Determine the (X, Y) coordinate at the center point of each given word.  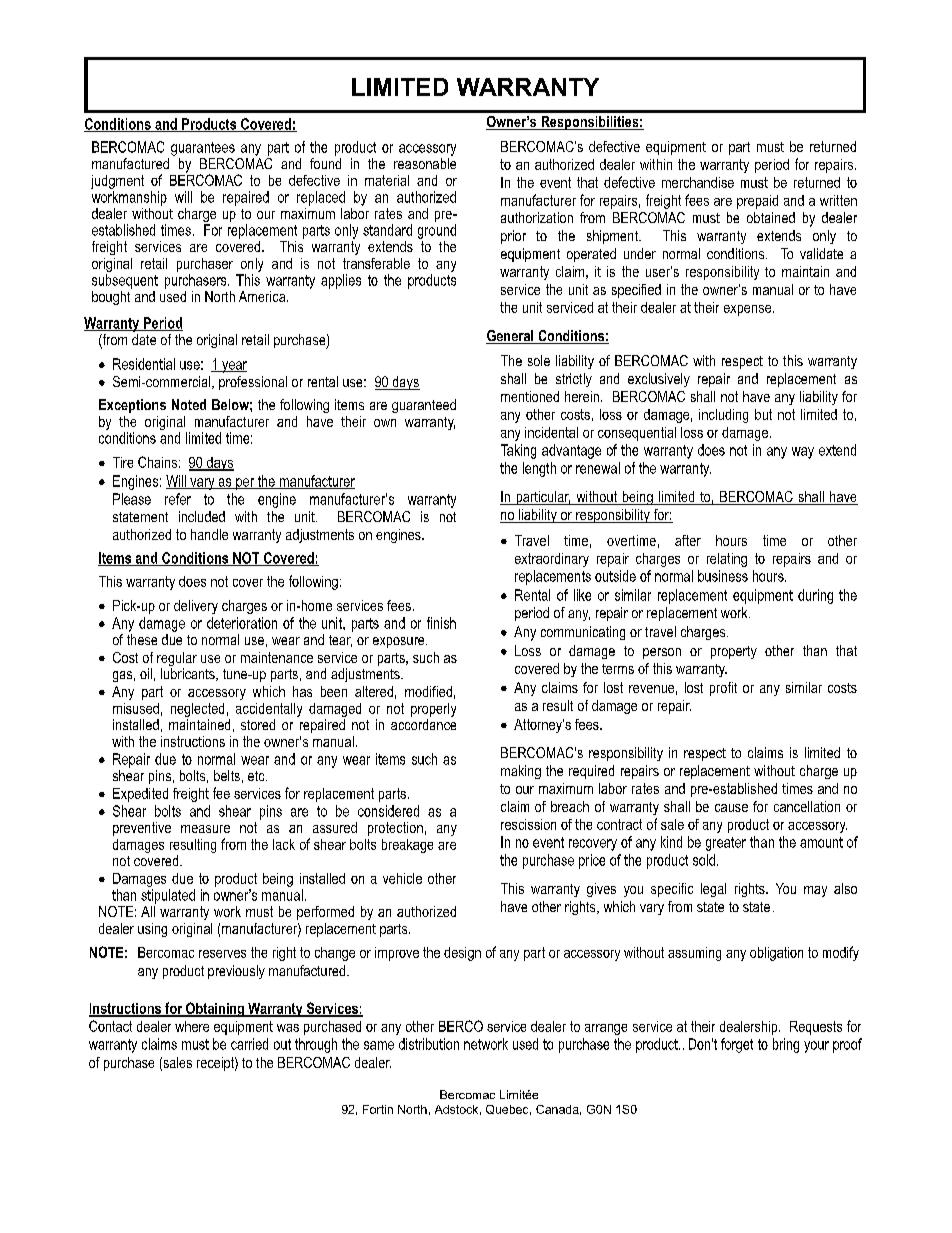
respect (742, 362)
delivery (196, 607)
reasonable (425, 163)
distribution (429, 1044)
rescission (528, 824)
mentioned (530, 396)
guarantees (203, 149)
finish (441, 623)
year (233, 367)
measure (205, 829)
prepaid (757, 202)
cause (731, 808)
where (192, 1026)
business (723, 576)
